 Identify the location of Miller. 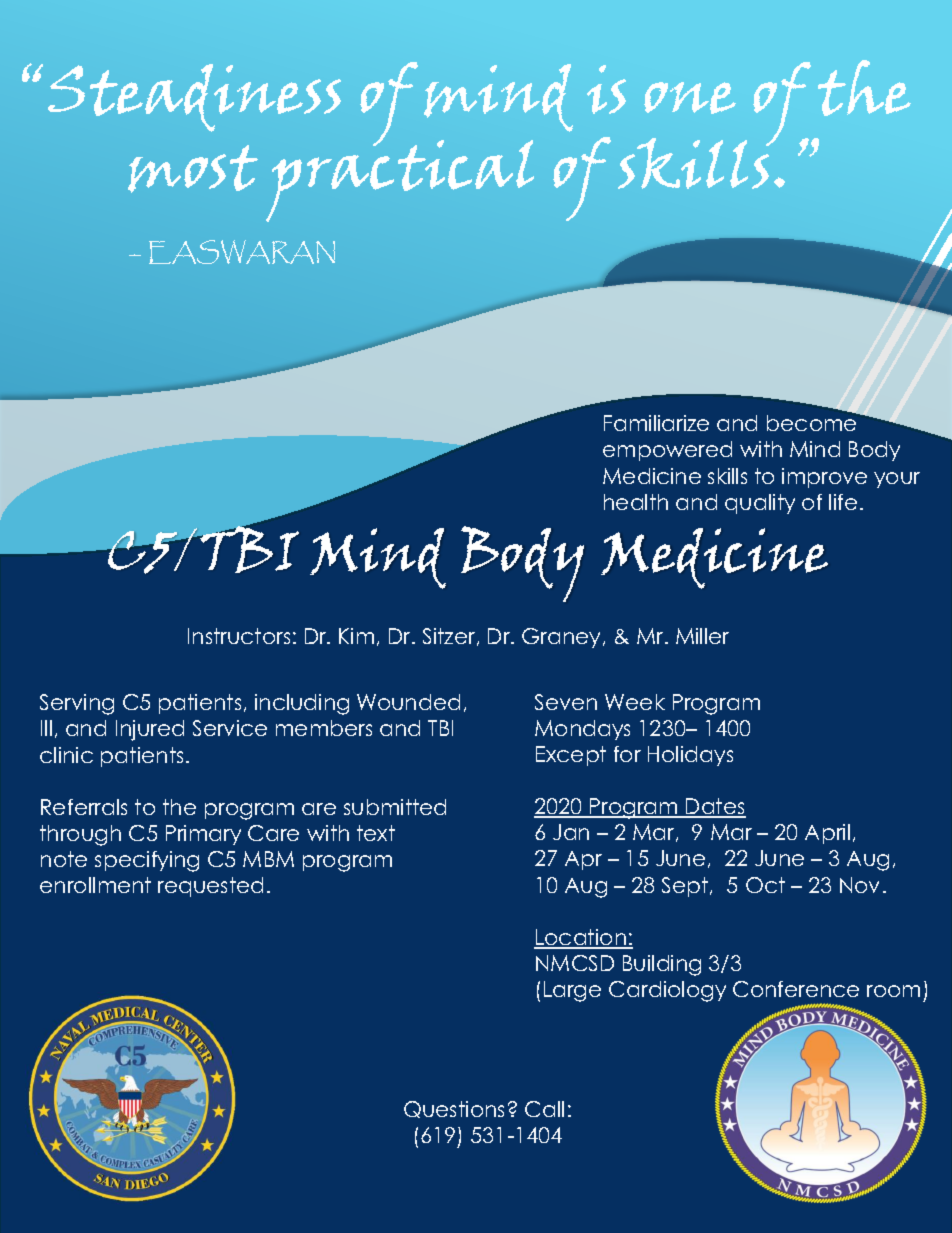
(702, 636).
